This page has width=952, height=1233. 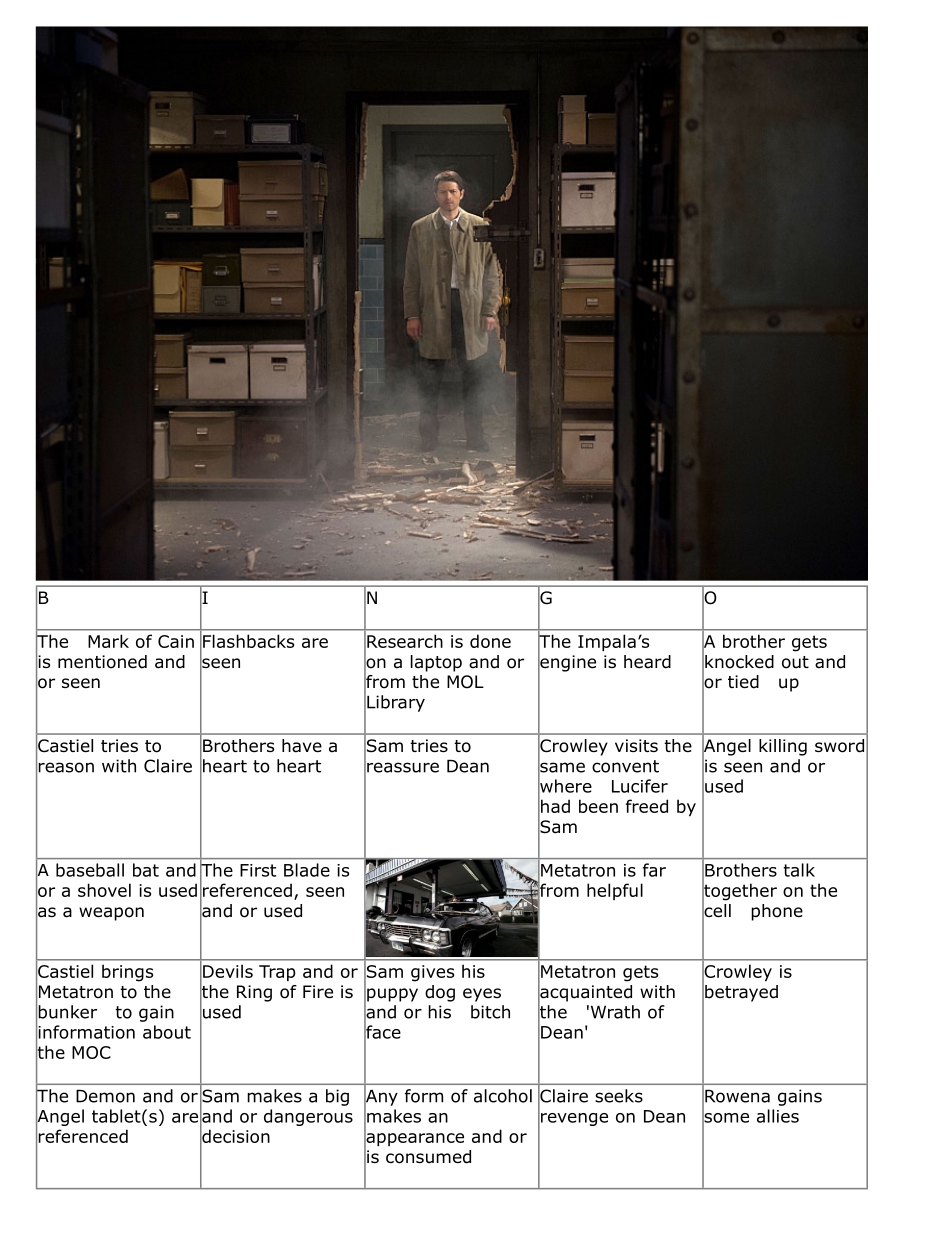 What do you see at coordinates (308, 1117) in the page?
I see `dangerous` at bounding box center [308, 1117].
